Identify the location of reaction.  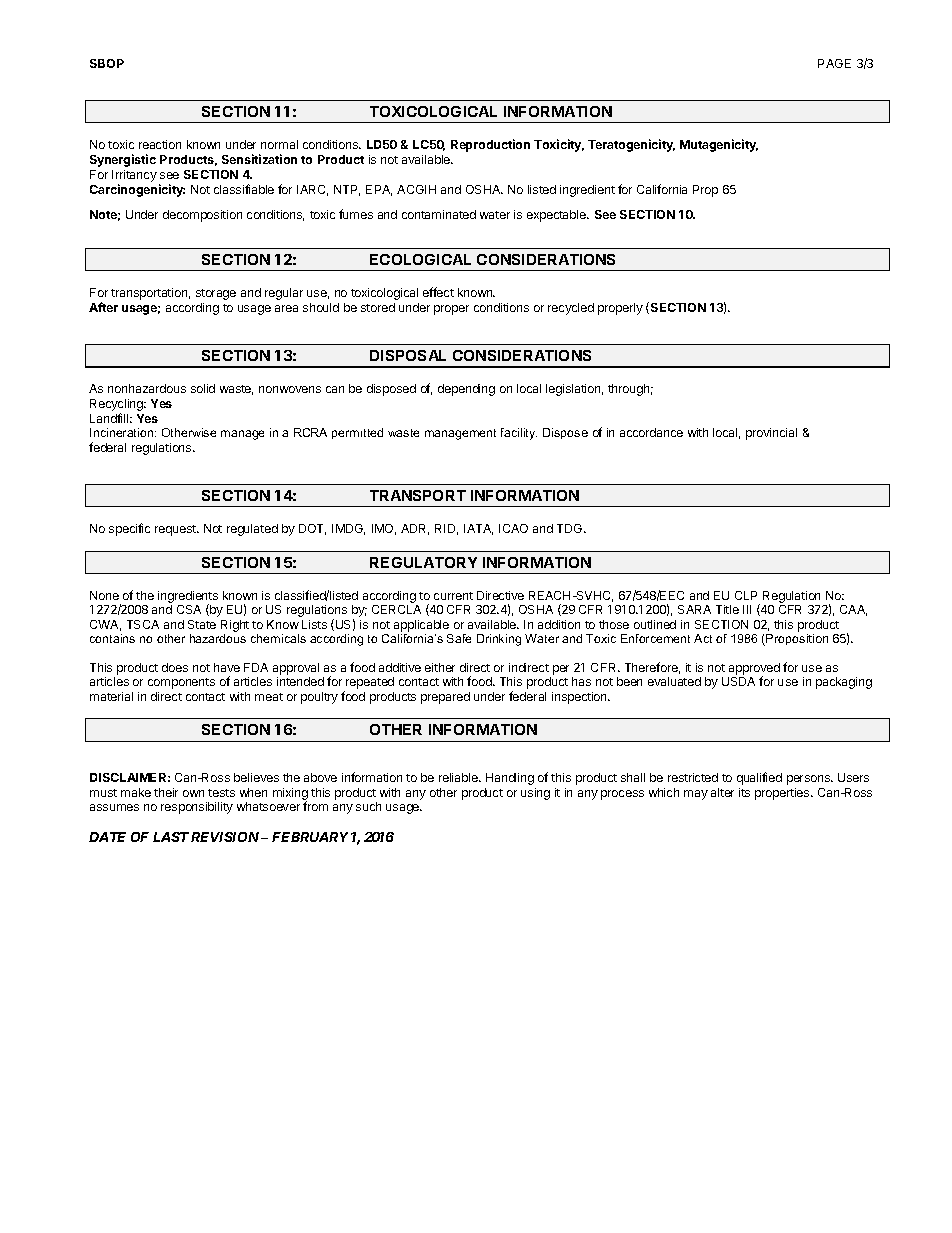
(160, 144).
